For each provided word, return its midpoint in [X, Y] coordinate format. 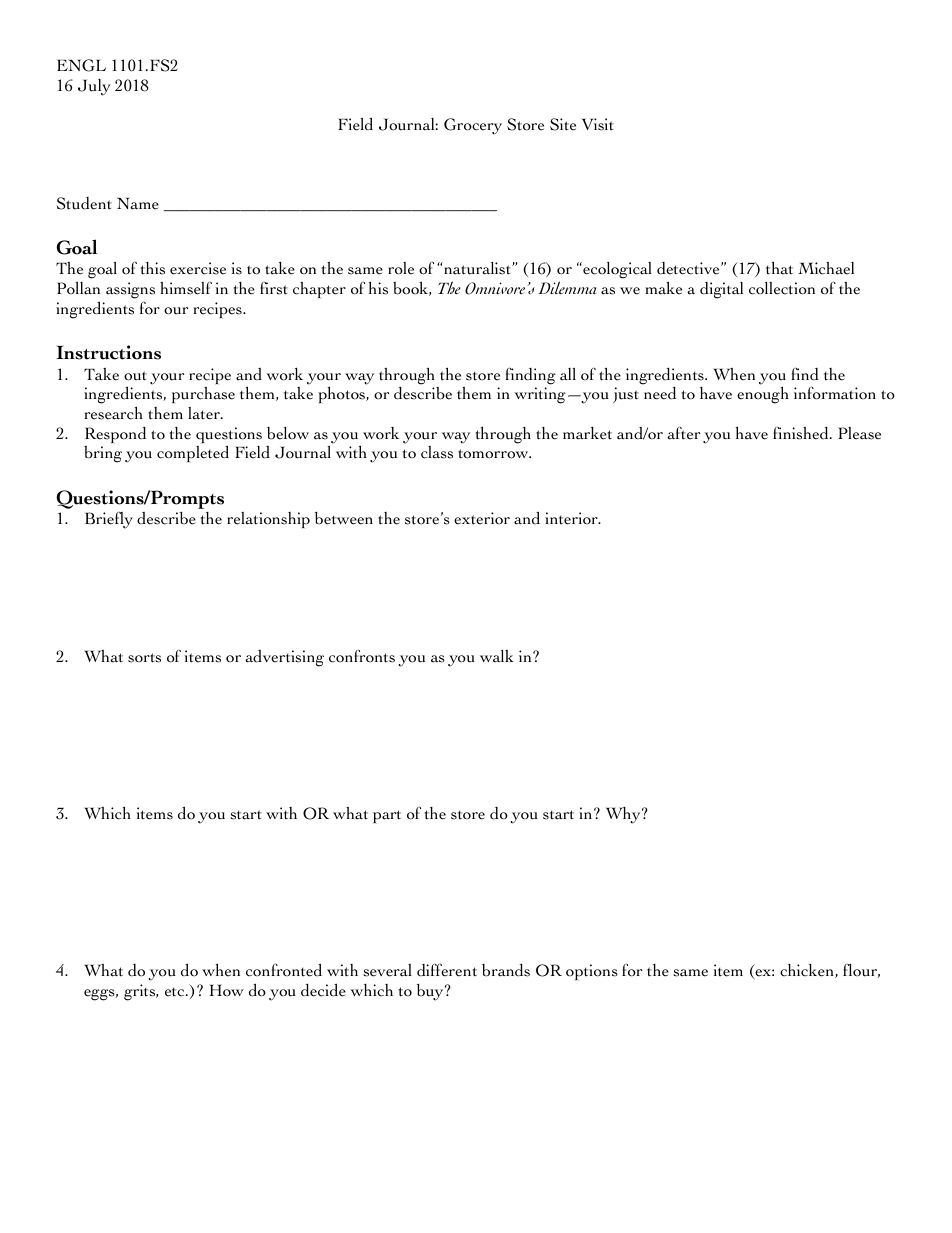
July [94, 87]
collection [782, 288]
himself [186, 288]
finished [802, 433]
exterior [482, 518]
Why [624, 815]
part [387, 816]
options [592, 972]
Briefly [109, 520]
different [447, 970]
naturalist [477, 268]
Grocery [473, 126]
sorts [144, 658]
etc [176, 992]
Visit [598, 124]
